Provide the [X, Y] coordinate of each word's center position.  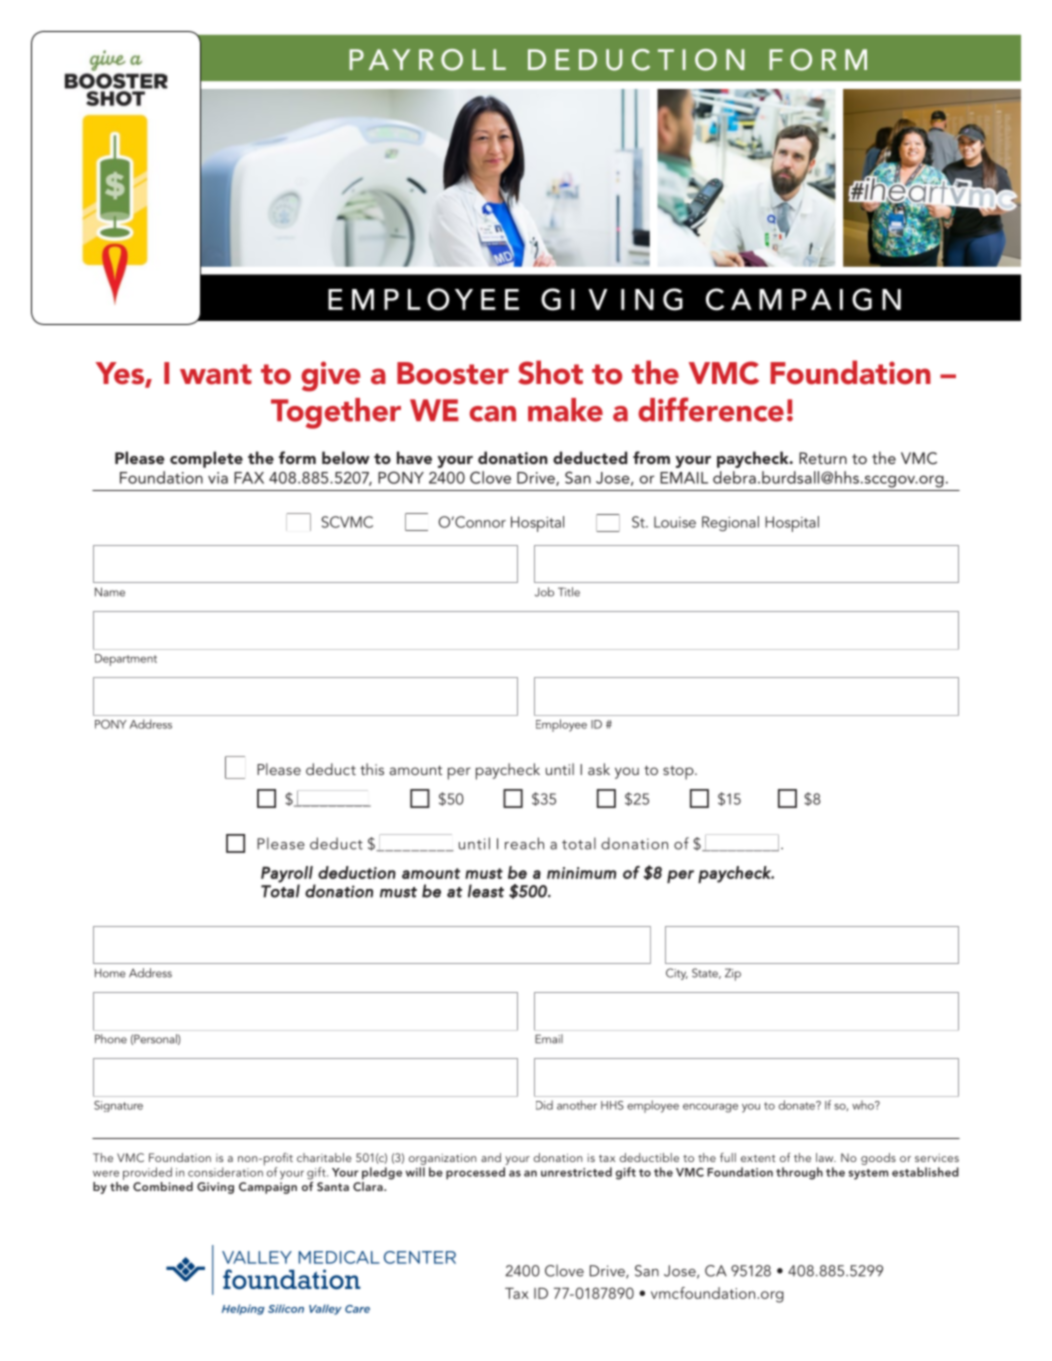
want [216, 374]
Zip [733, 974]
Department [126, 660]
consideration [226, 1171]
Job [544, 592]
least [486, 891]
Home [110, 973]
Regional [730, 523]
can [493, 414]
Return [823, 458]
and [491, 1157]
